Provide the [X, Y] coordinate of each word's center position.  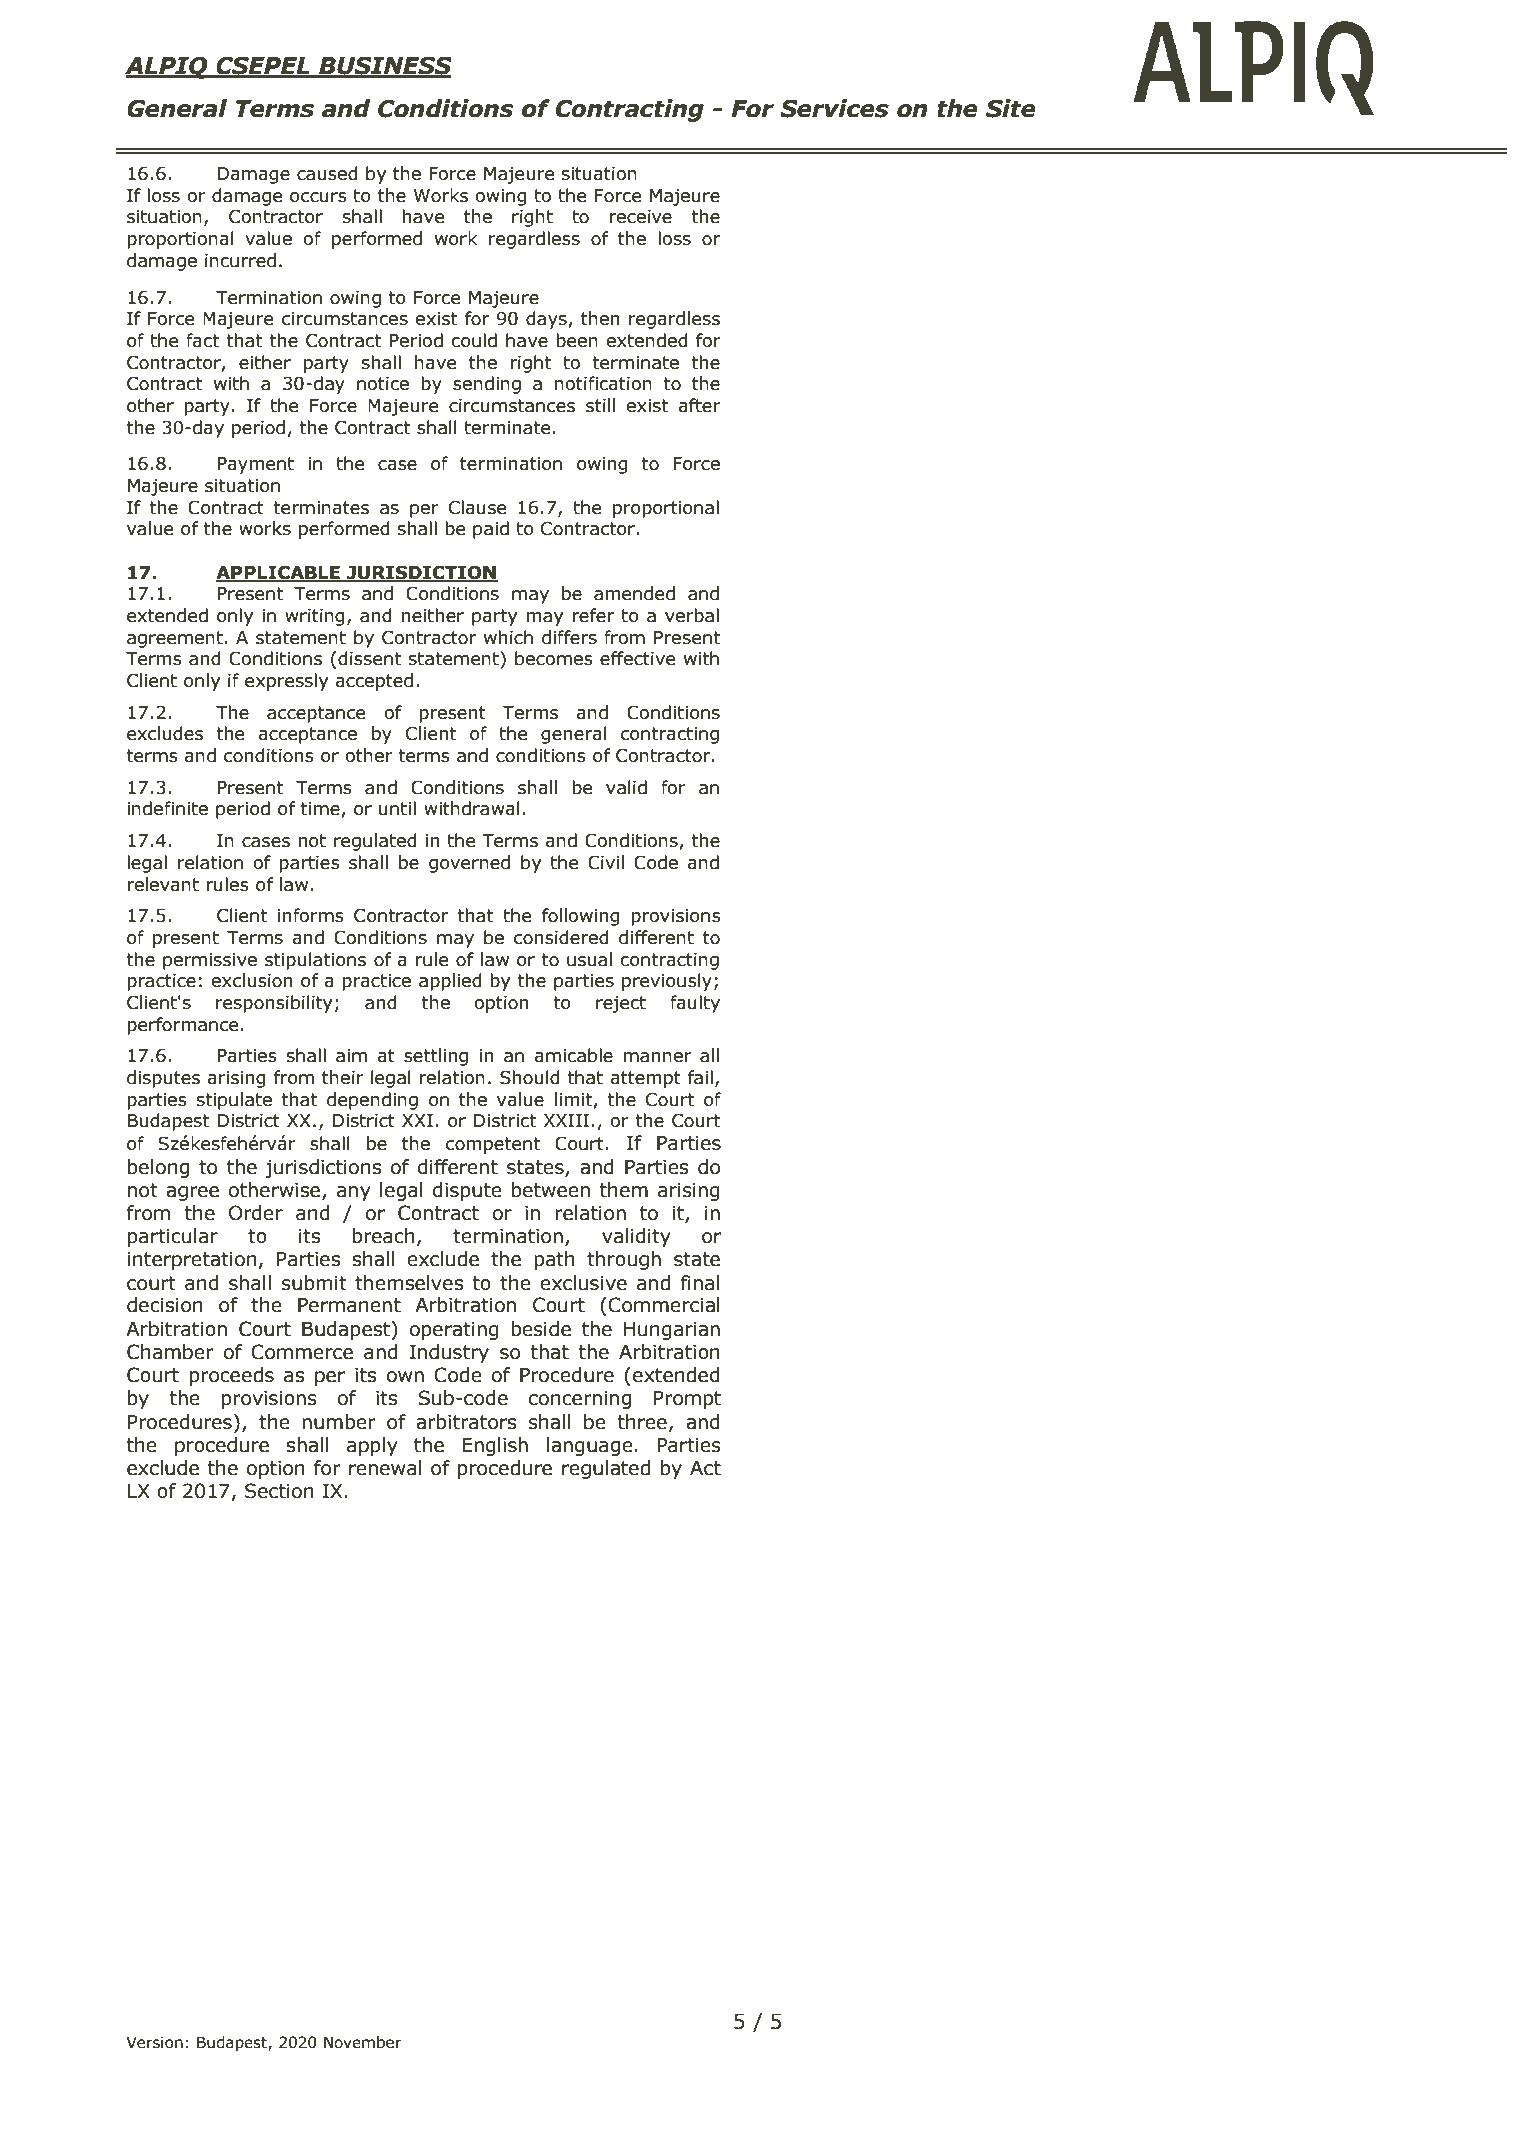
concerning [580, 1400]
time [321, 810]
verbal [692, 615]
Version [154, 2042]
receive [640, 217]
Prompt [687, 1400]
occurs [318, 197]
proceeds [232, 1376]
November [363, 2042]
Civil [606, 862]
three [642, 1422]
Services [834, 108]
